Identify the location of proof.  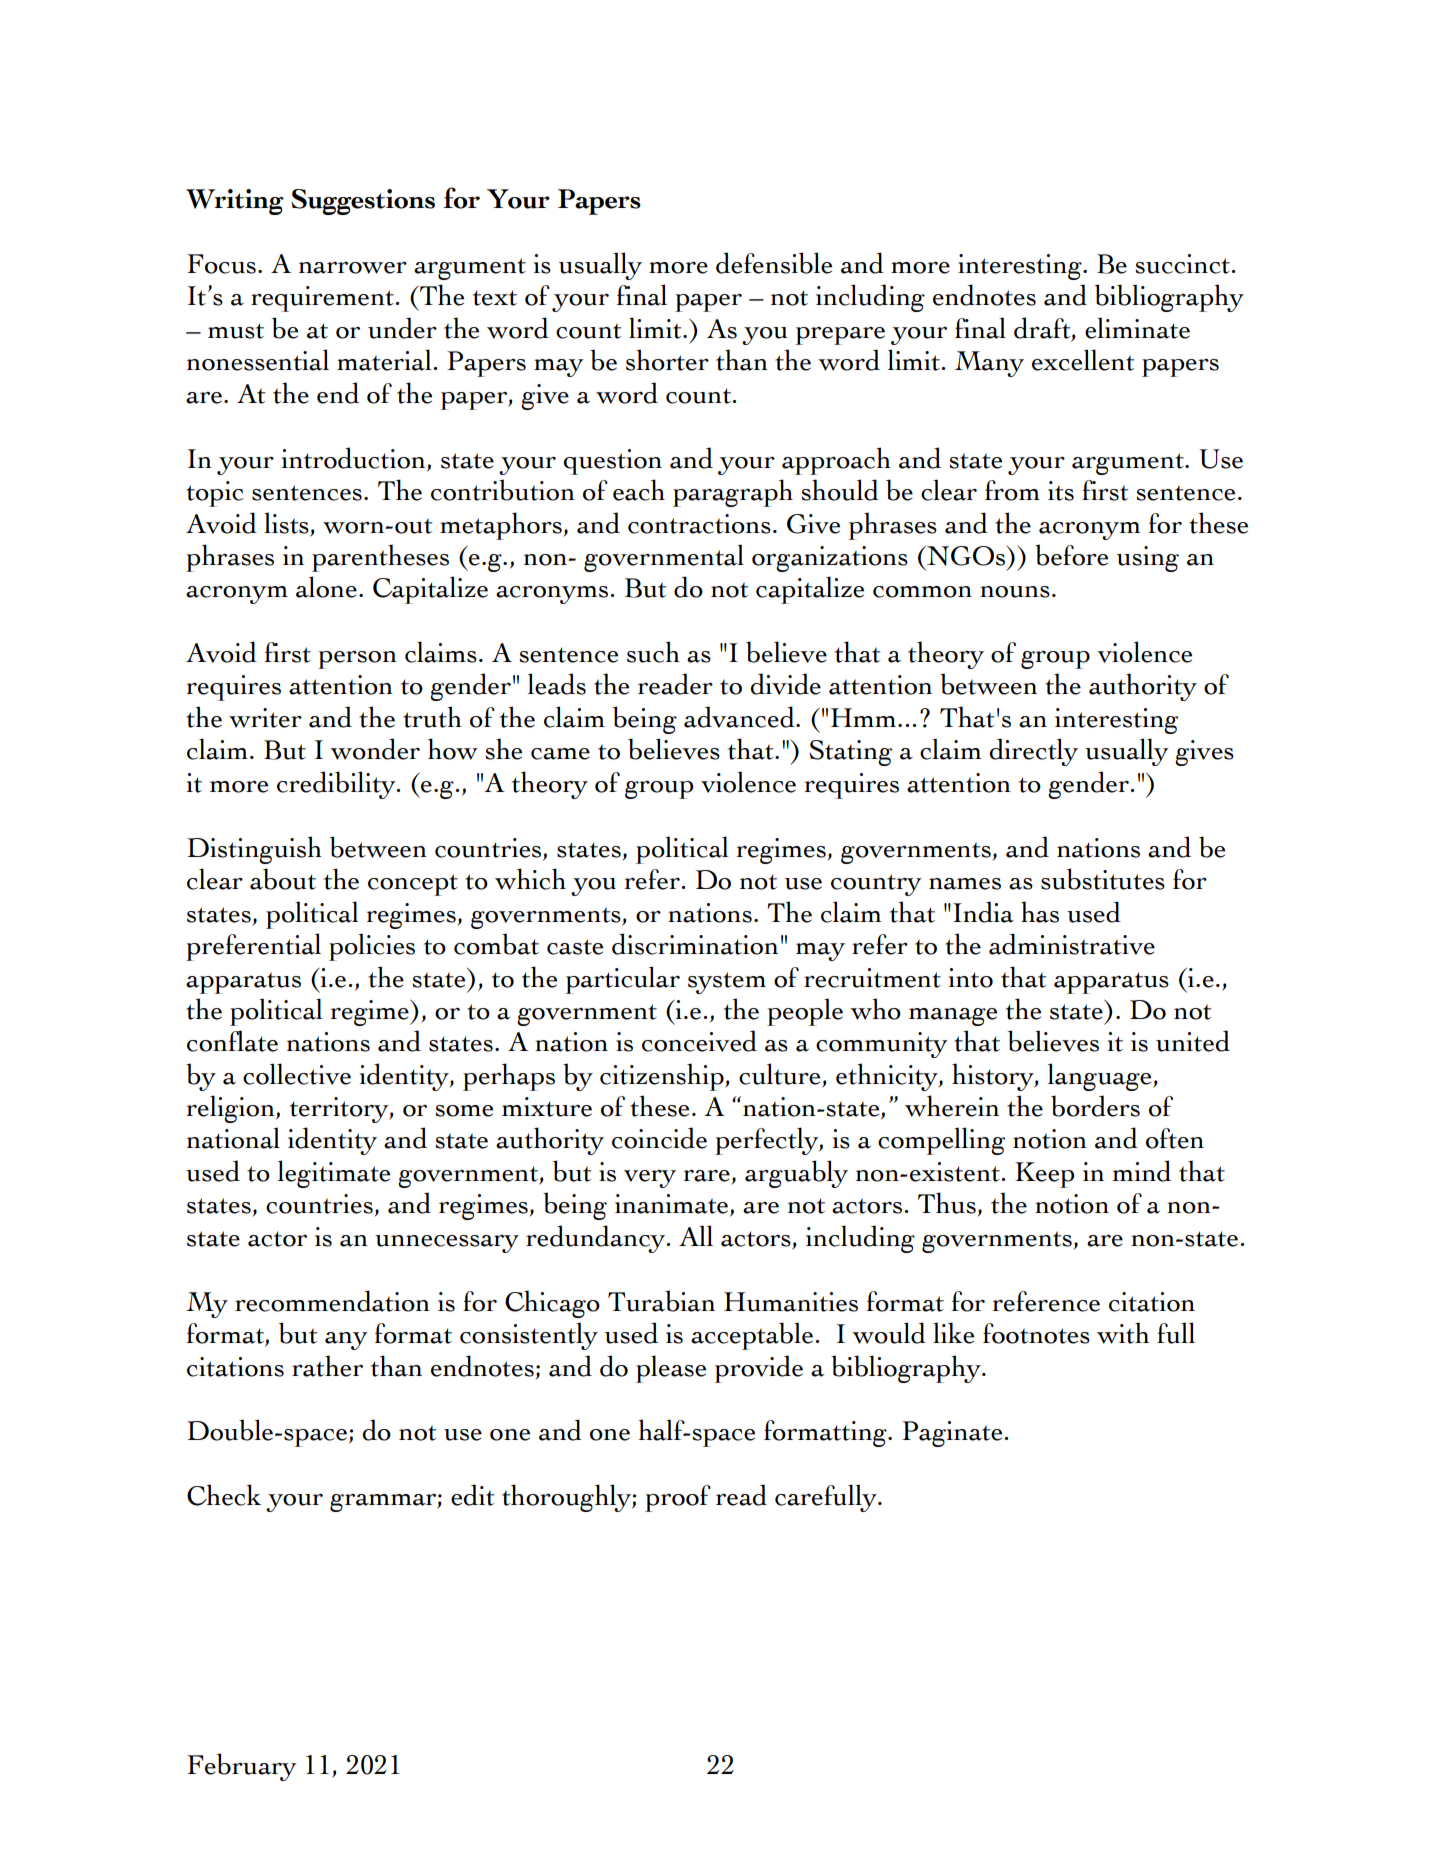
(678, 1498).
